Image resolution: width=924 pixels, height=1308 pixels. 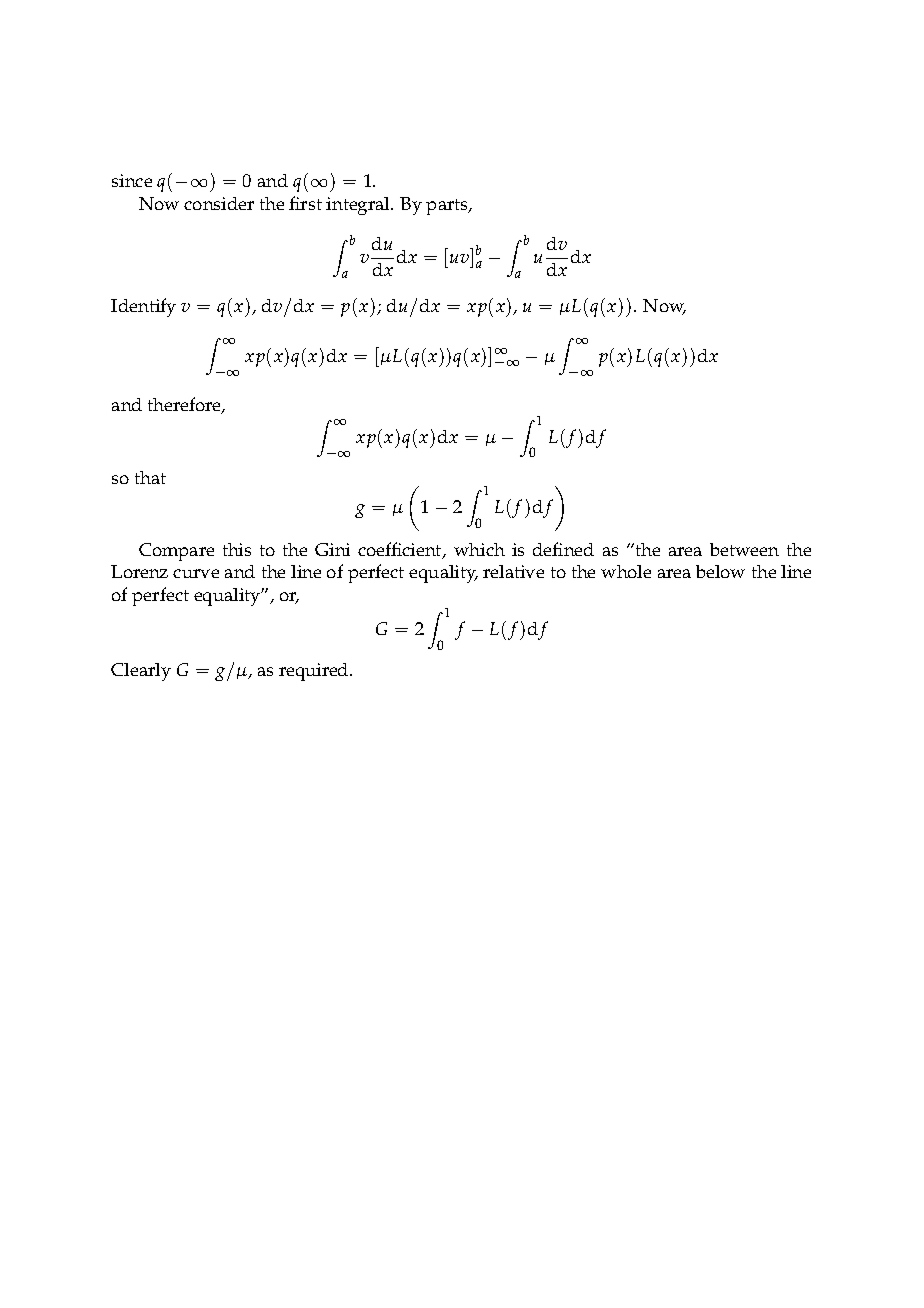 I want to click on consider, so click(x=219, y=203).
